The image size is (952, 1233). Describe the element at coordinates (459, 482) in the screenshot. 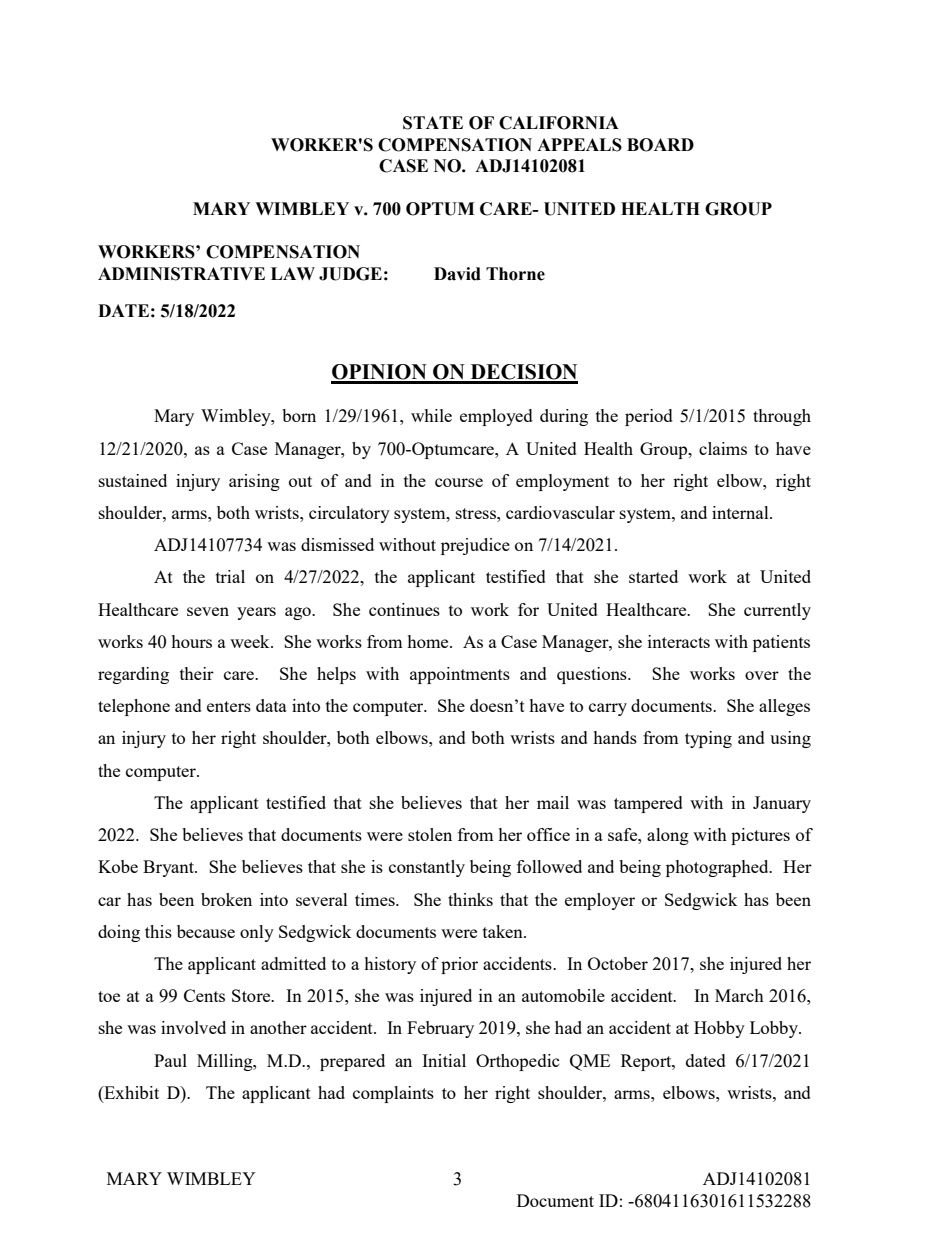

I see `course` at that location.
